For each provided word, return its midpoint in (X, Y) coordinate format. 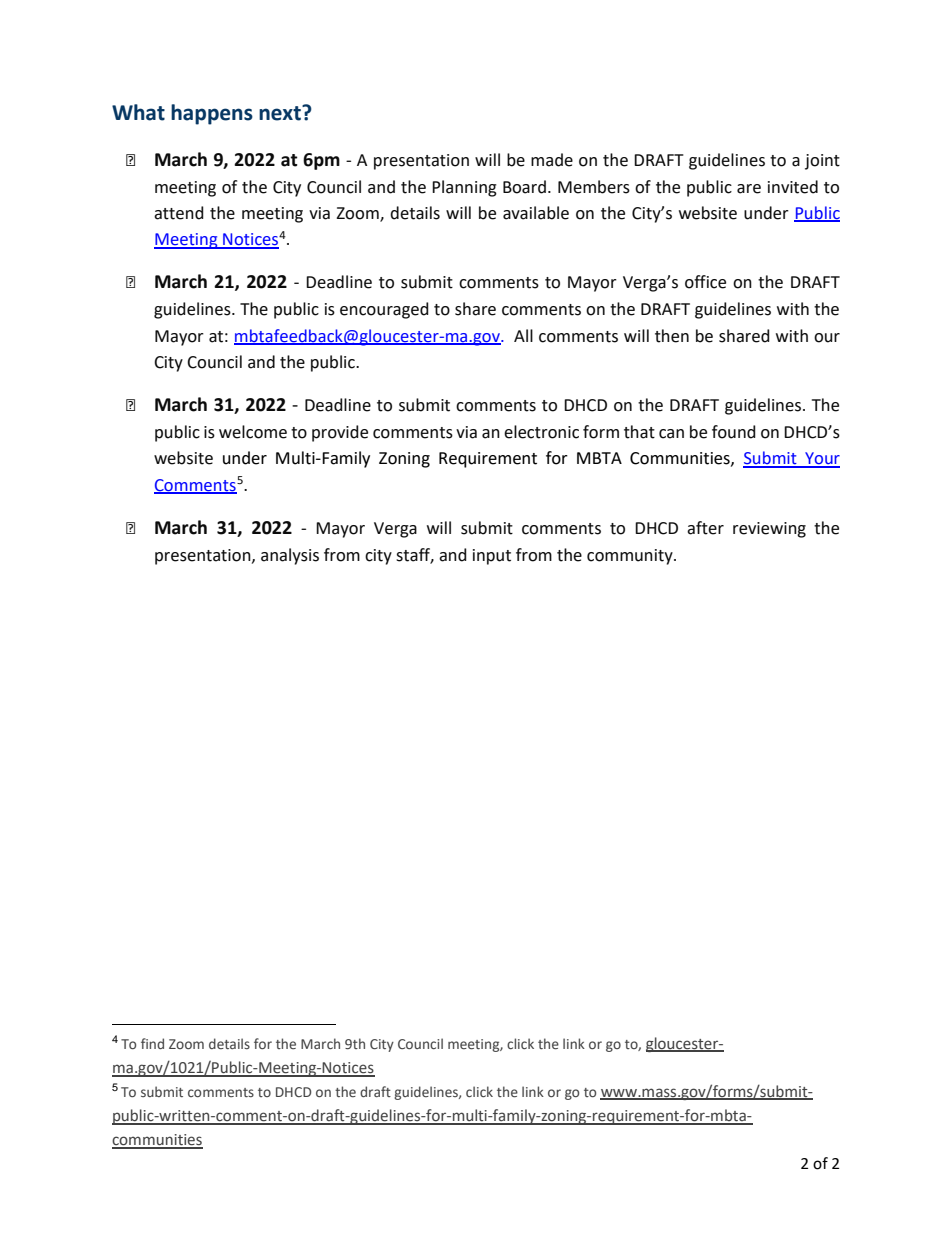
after (705, 528)
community (631, 557)
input (492, 557)
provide (340, 433)
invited (793, 187)
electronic (541, 432)
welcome (253, 432)
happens (212, 114)
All (523, 335)
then (672, 336)
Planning (464, 188)
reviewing (769, 530)
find (152, 1043)
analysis (290, 556)
